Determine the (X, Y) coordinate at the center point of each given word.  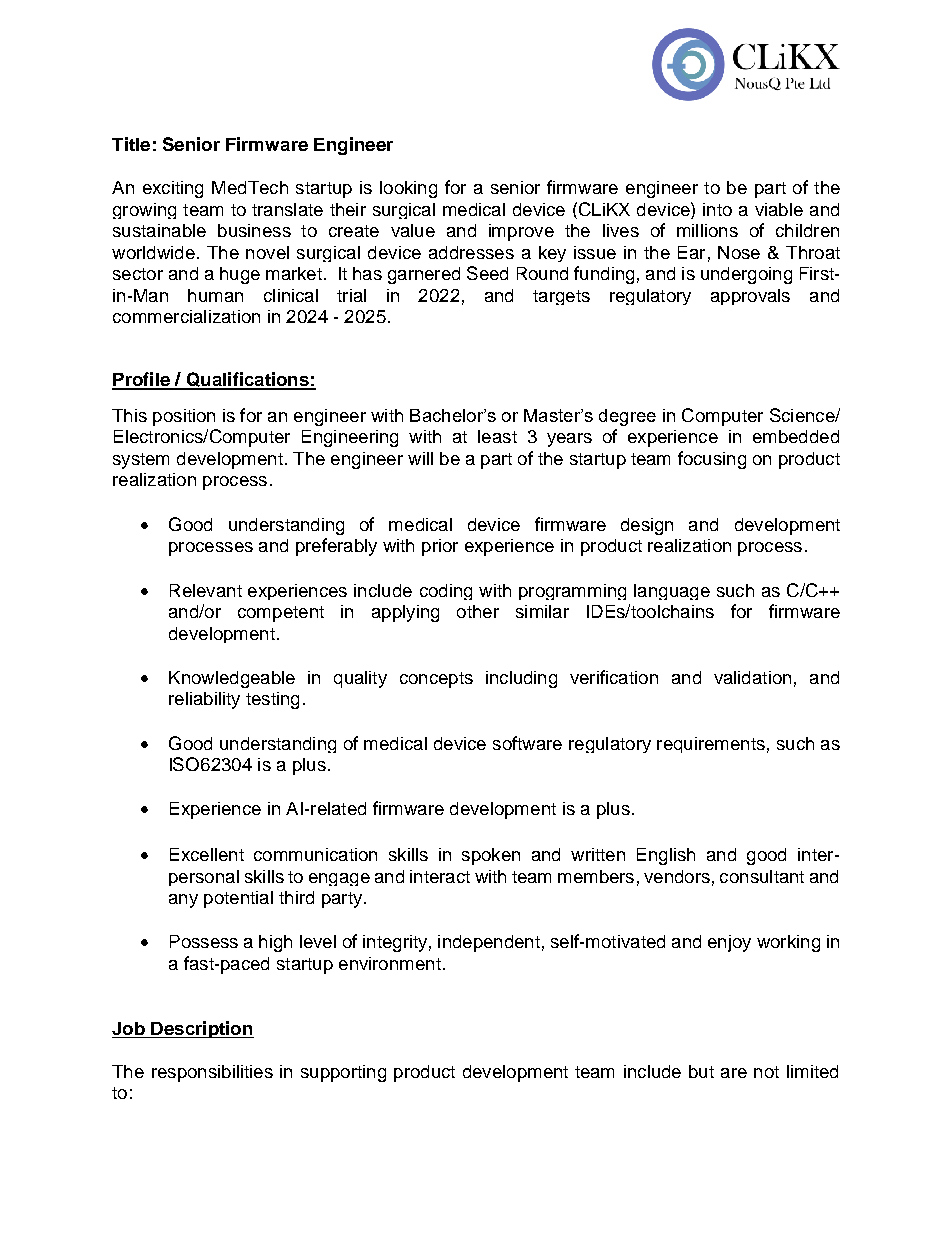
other (478, 611)
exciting (173, 189)
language (672, 592)
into (717, 209)
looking (408, 189)
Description (201, 1029)
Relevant (206, 590)
